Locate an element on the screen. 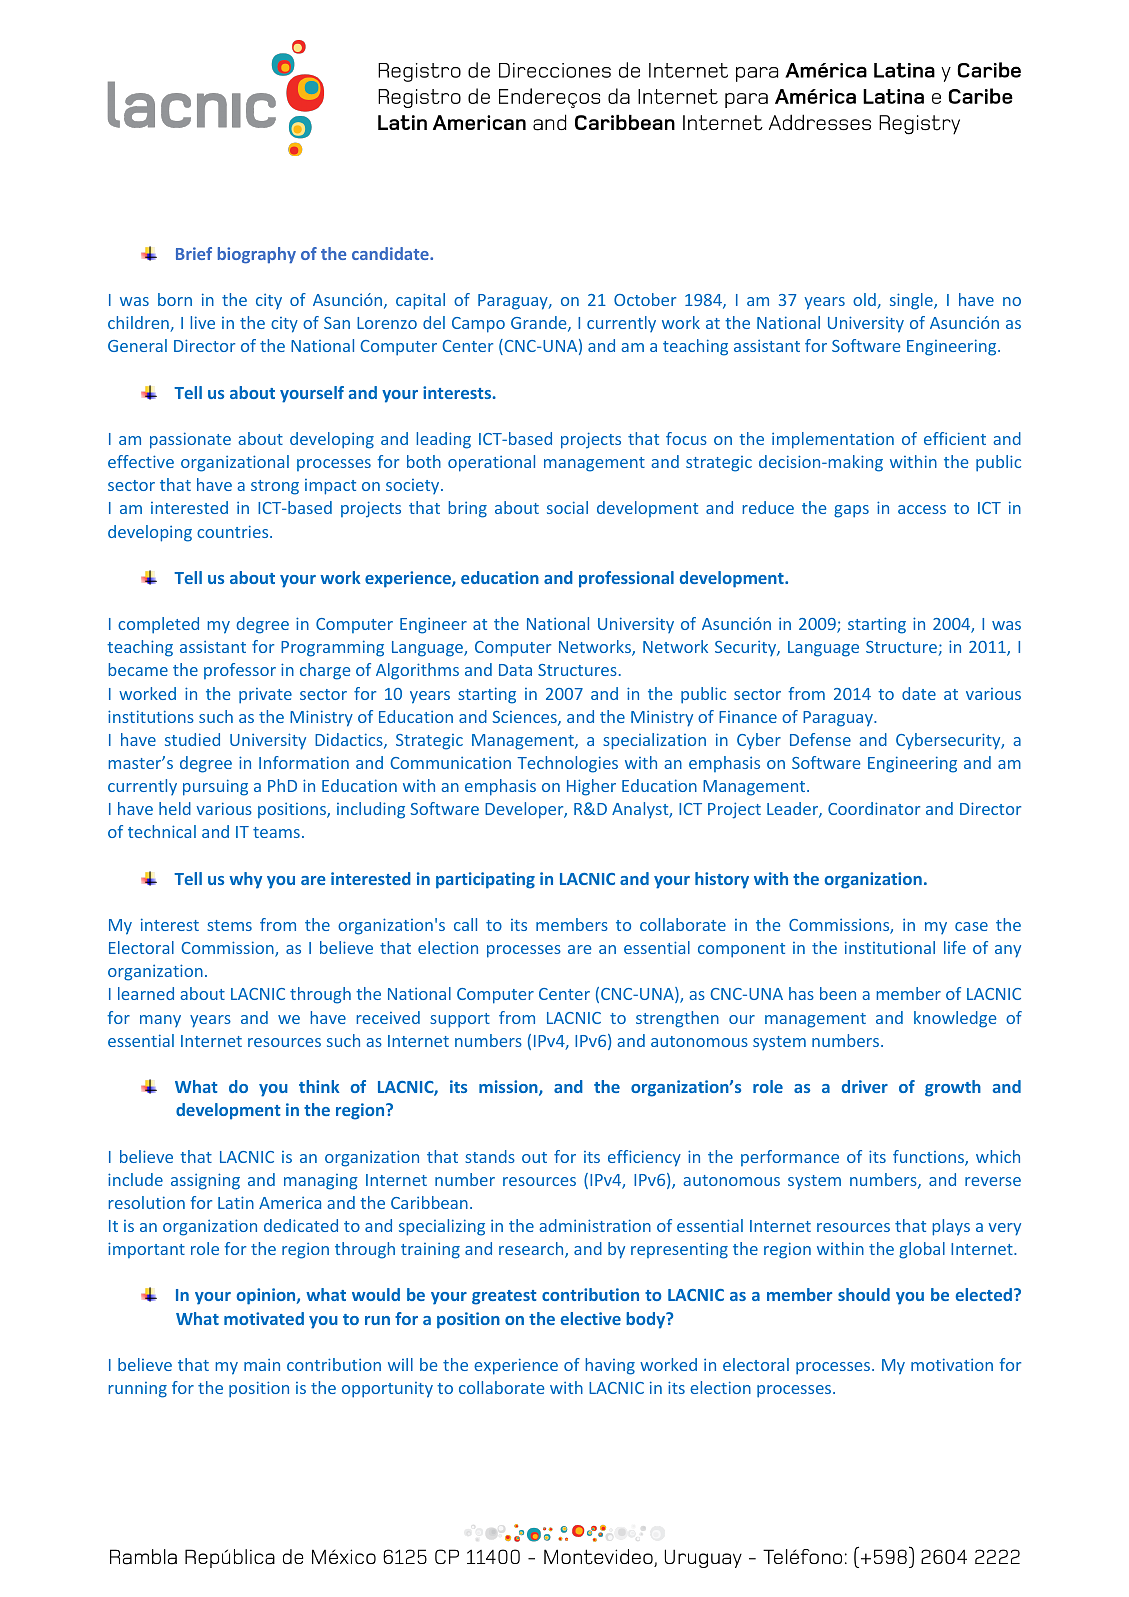 The width and height of the screenshot is (1129, 1597). having is located at coordinates (610, 1366).
